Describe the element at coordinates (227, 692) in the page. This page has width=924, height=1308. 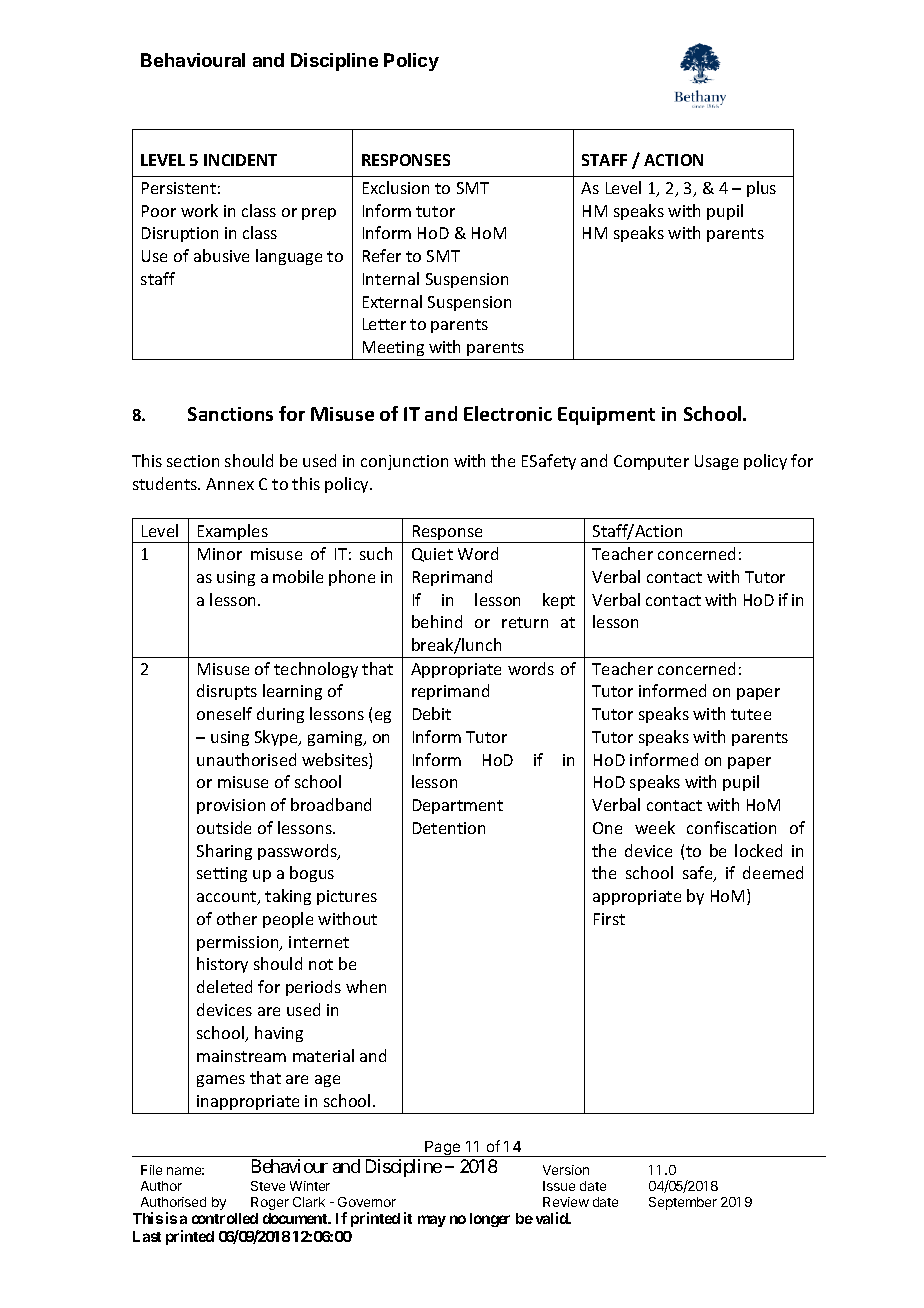
I see `disrupts` at that location.
